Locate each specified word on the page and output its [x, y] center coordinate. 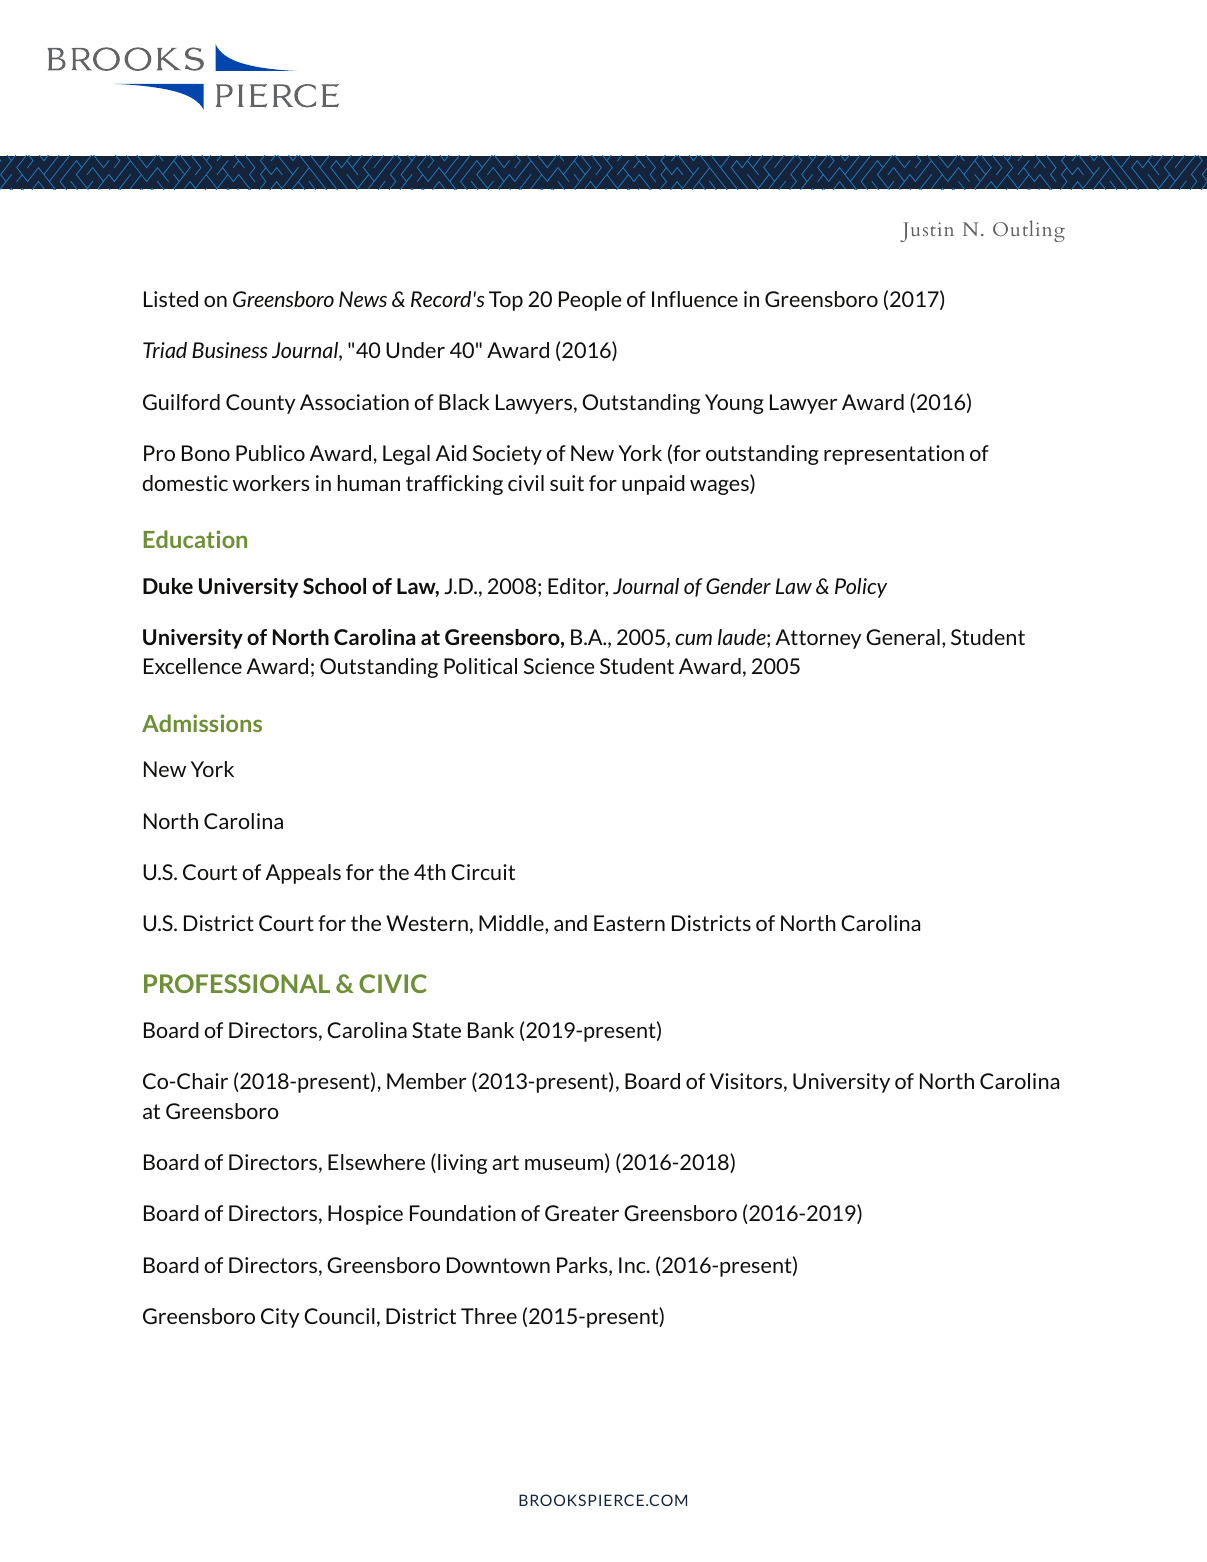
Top [506, 301]
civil [526, 483]
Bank [491, 1030]
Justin [927, 232]
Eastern [629, 923]
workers [271, 483]
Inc [633, 1265]
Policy [861, 588]
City [280, 1318]
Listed [171, 299]
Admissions [202, 723]
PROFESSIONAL [237, 983]
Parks [583, 1266]
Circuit [483, 872]
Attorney [819, 639]
